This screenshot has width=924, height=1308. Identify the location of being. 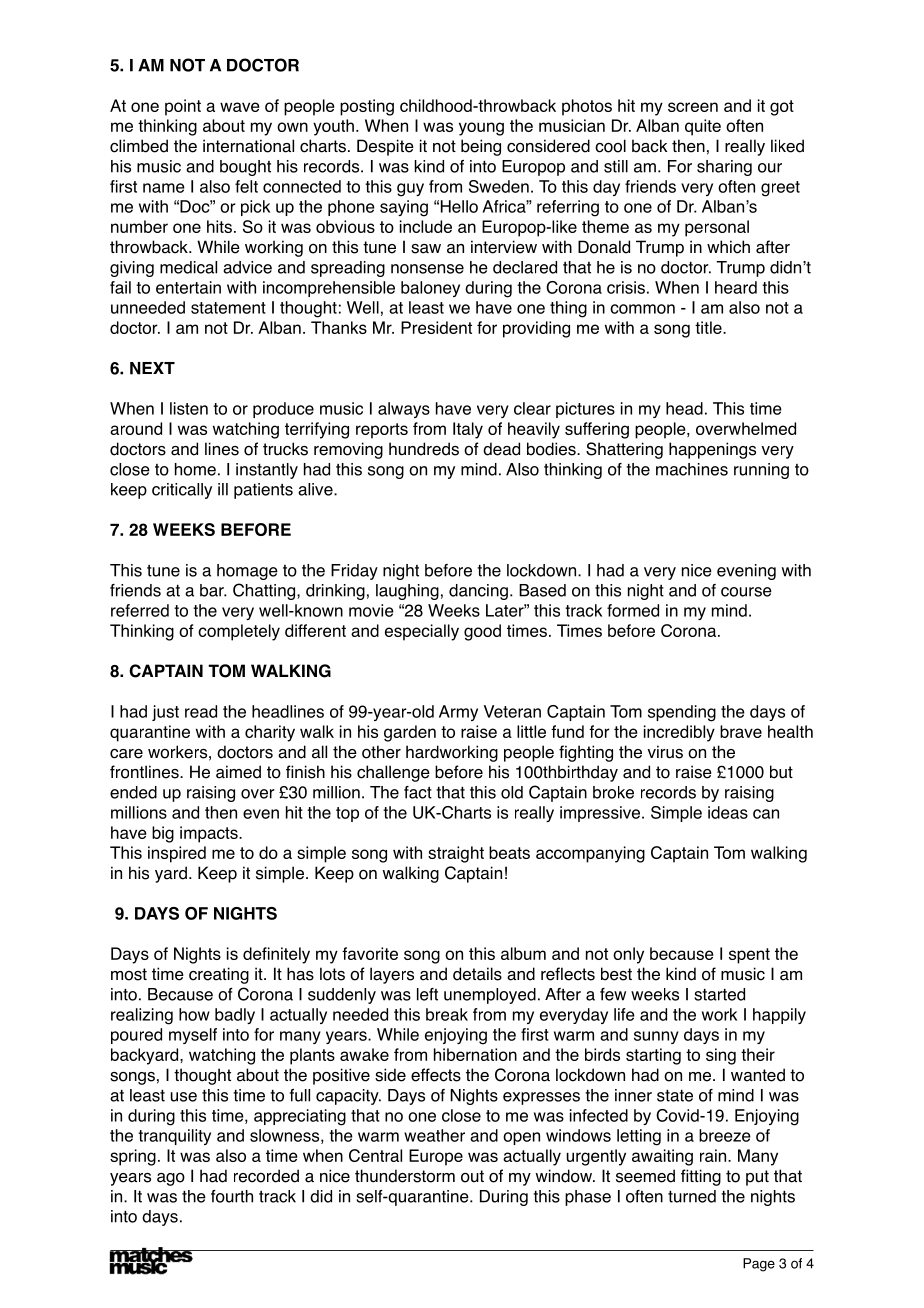
(481, 147).
